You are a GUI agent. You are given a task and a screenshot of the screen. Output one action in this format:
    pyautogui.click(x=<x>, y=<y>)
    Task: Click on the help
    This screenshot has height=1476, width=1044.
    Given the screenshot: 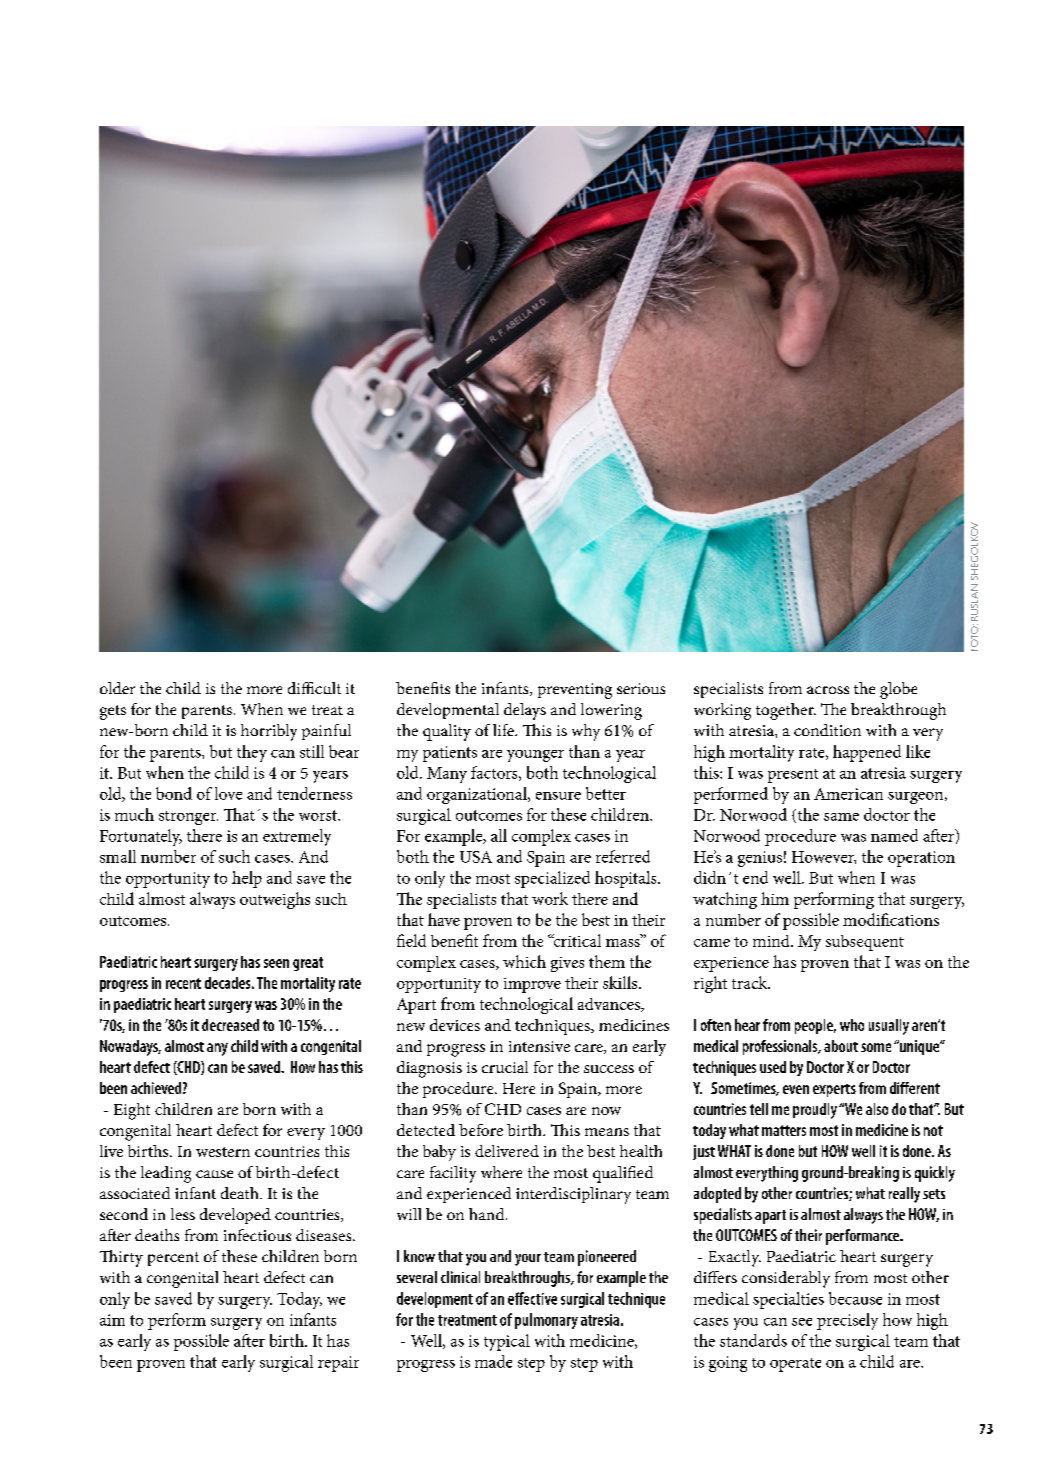 What is the action you would take?
    pyautogui.click(x=247, y=879)
